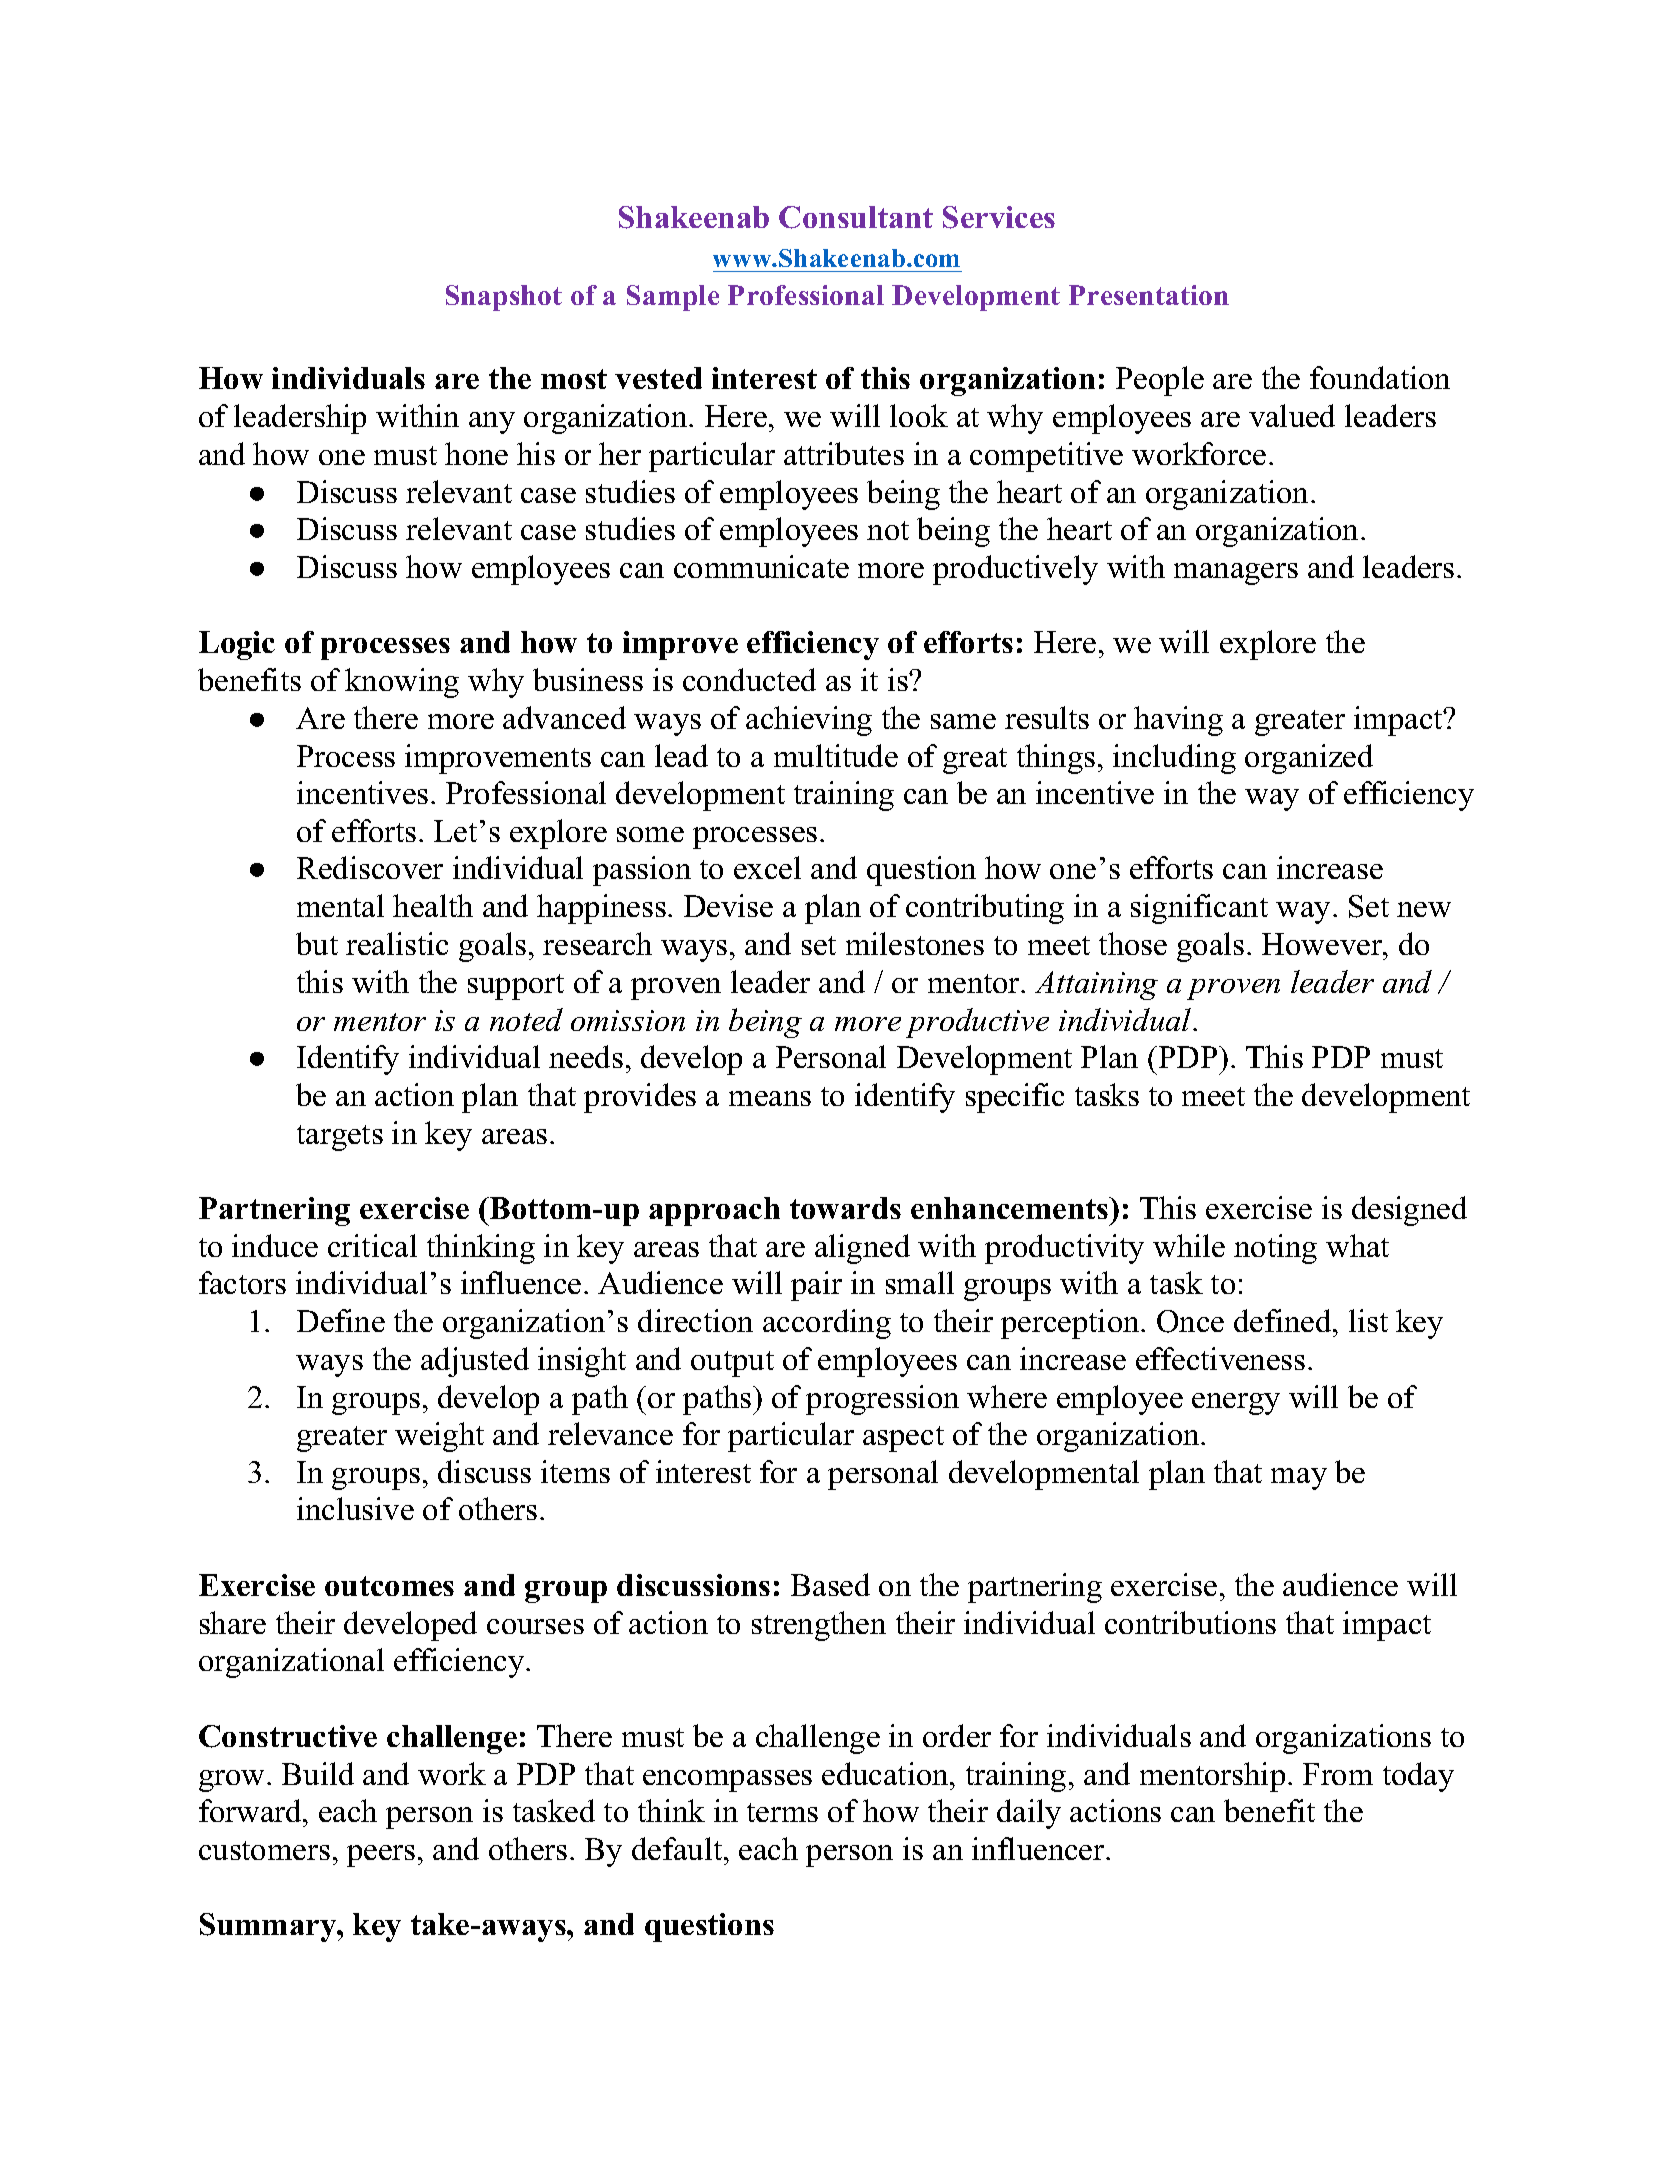 Image resolution: width=1671 pixels, height=2163 pixels. What do you see at coordinates (370, 867) in the document?
I see `Rediscover` at bounding box center [370, 867].
